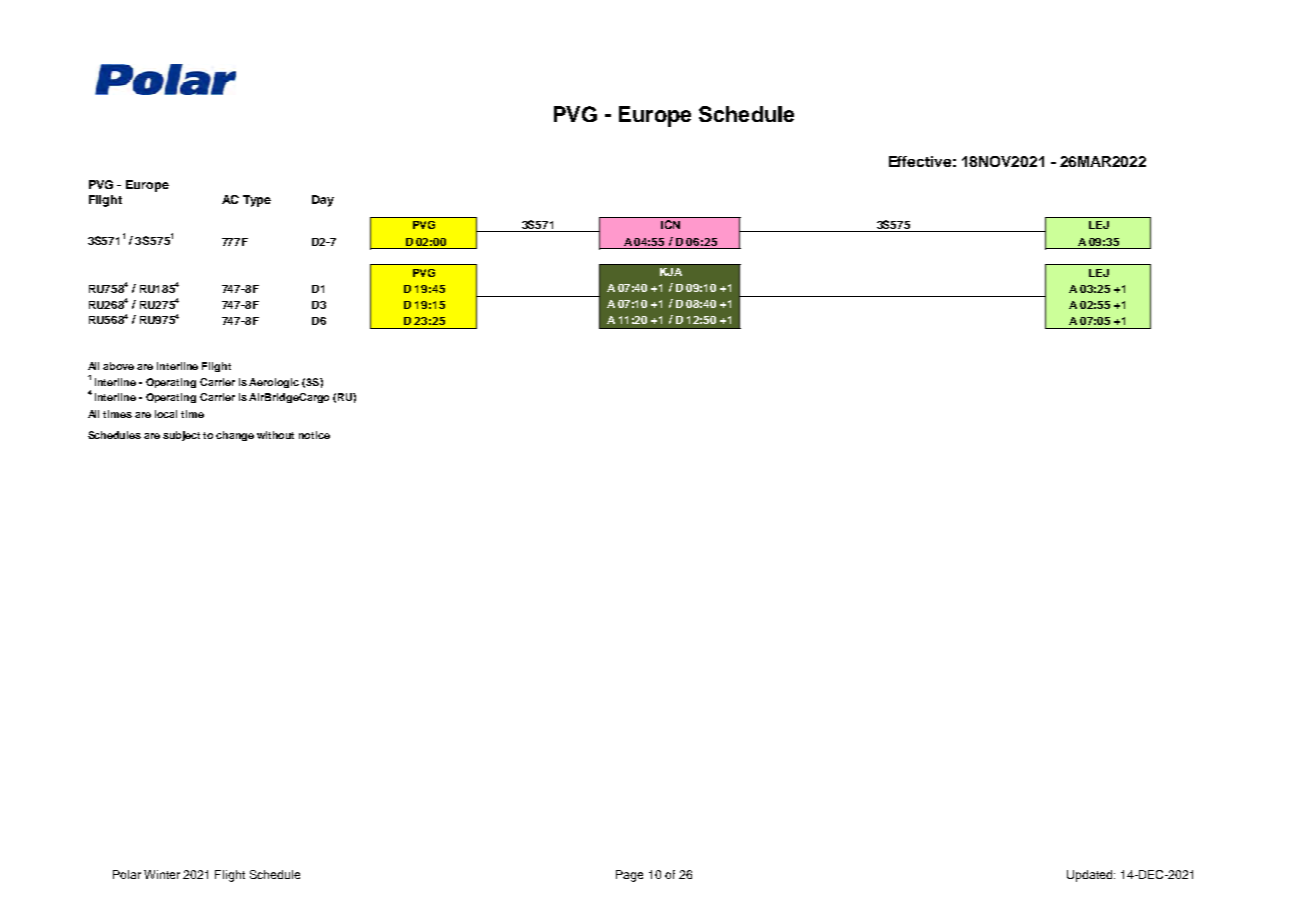 Image resolution: width=1308 pixels, height=924 pixels. What do you see at coordinates (235, 436) in the image?
I see `change` at bounding box center [235, 436].
